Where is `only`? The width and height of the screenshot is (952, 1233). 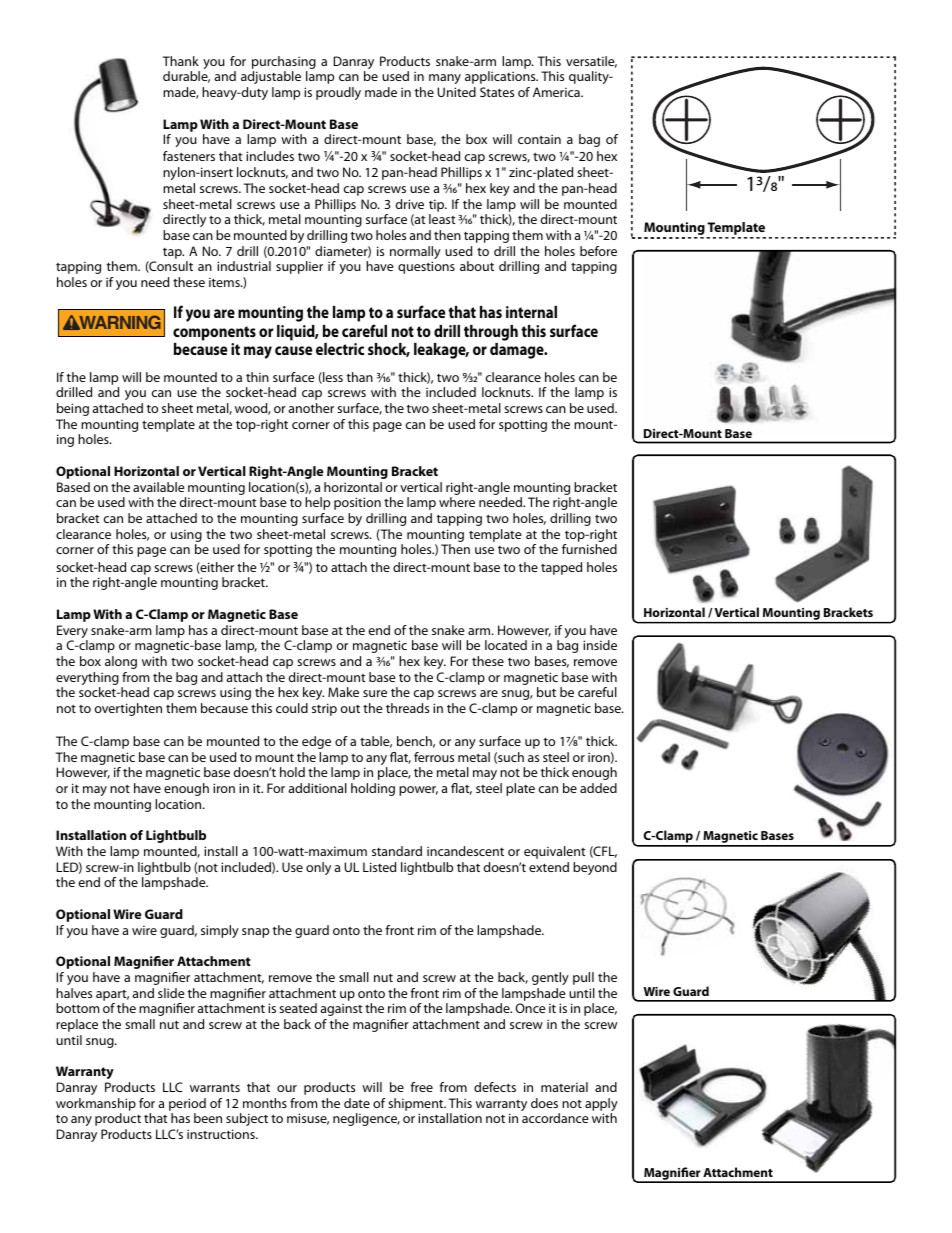
only is located at coordinates (318, 868).
